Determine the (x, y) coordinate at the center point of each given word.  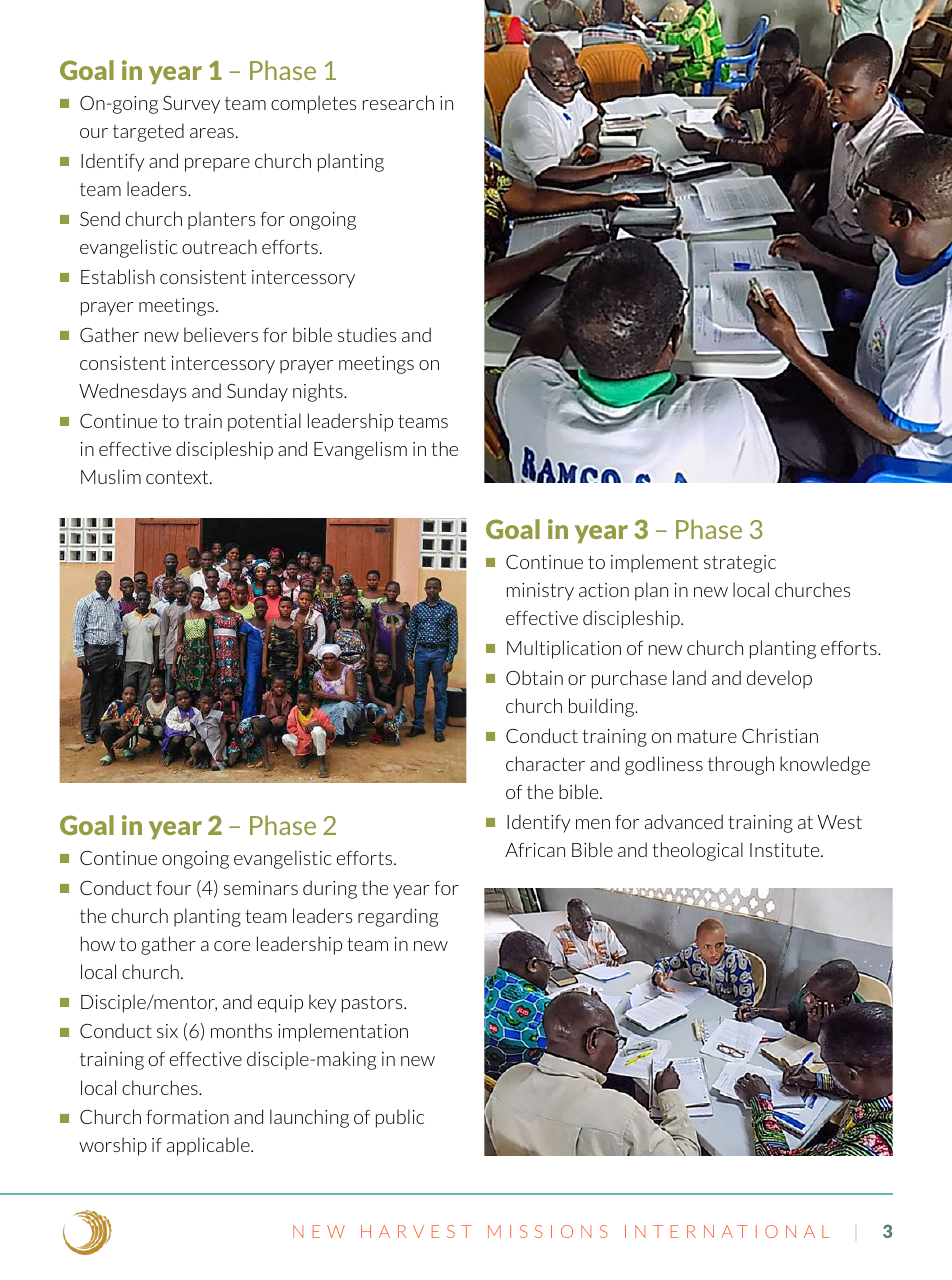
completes (313, 104)
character (545, 763)
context (178, 477)
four (173, 888)
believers (221, 334)
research (398, 102)
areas (212, 133)
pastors (373, 1004)
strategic (740, 564)
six (167, 1031)
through (741, 765)
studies (367, 334)
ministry (540, 592)
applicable (209, 1146)
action (604, 590)
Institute (786, 850)
